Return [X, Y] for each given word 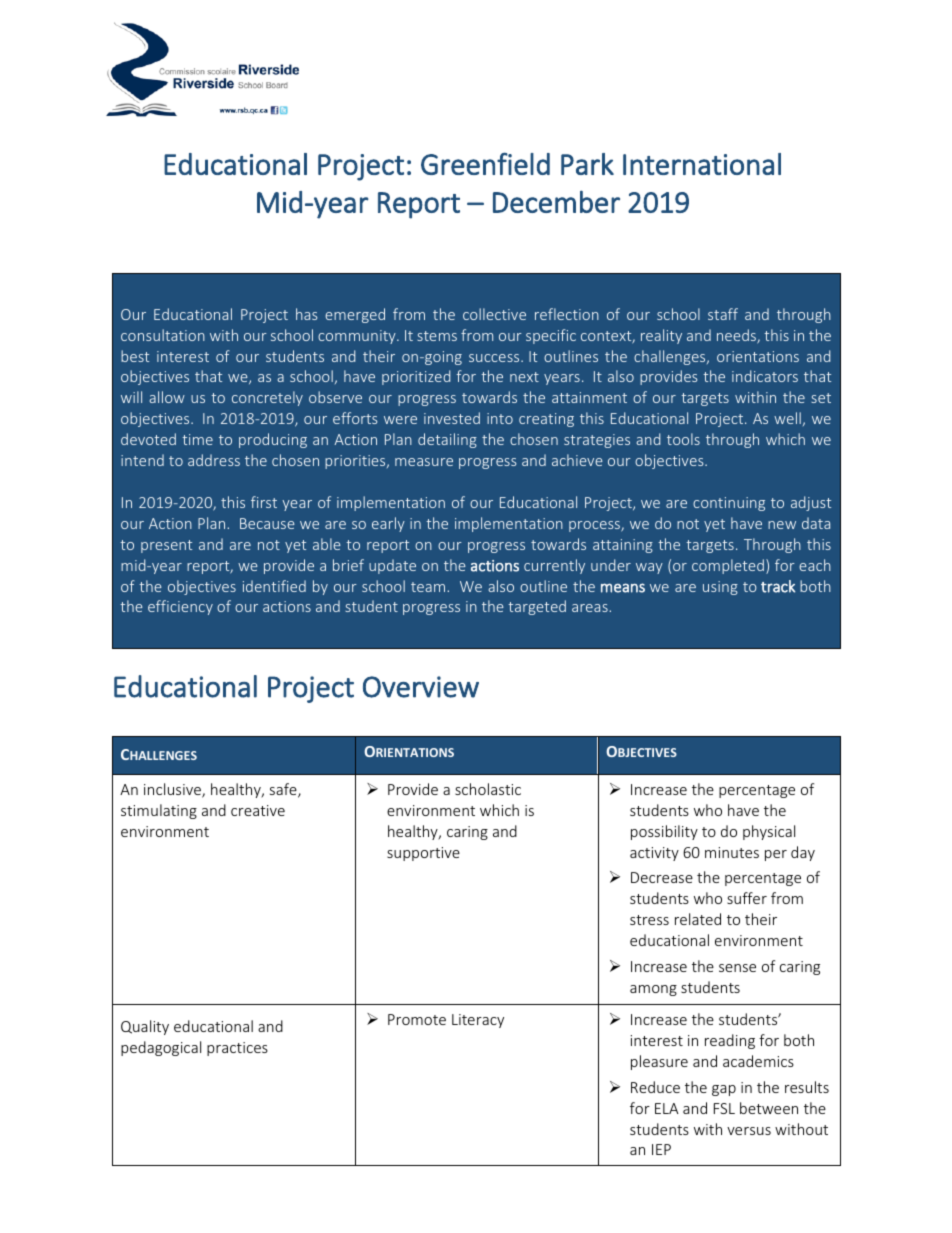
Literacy [478, 1021]
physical [769, 832]
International [702, 164]
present [166, 546]
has [307, 314]
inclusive [173, 790]
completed [728, 566]
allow [167, 397]
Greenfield [485, 163]
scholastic [488, 789]
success [495, 358]
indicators [765, 376]
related [698, 919]
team [429, 587]
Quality [145, 1027]
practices [237, 1049]
